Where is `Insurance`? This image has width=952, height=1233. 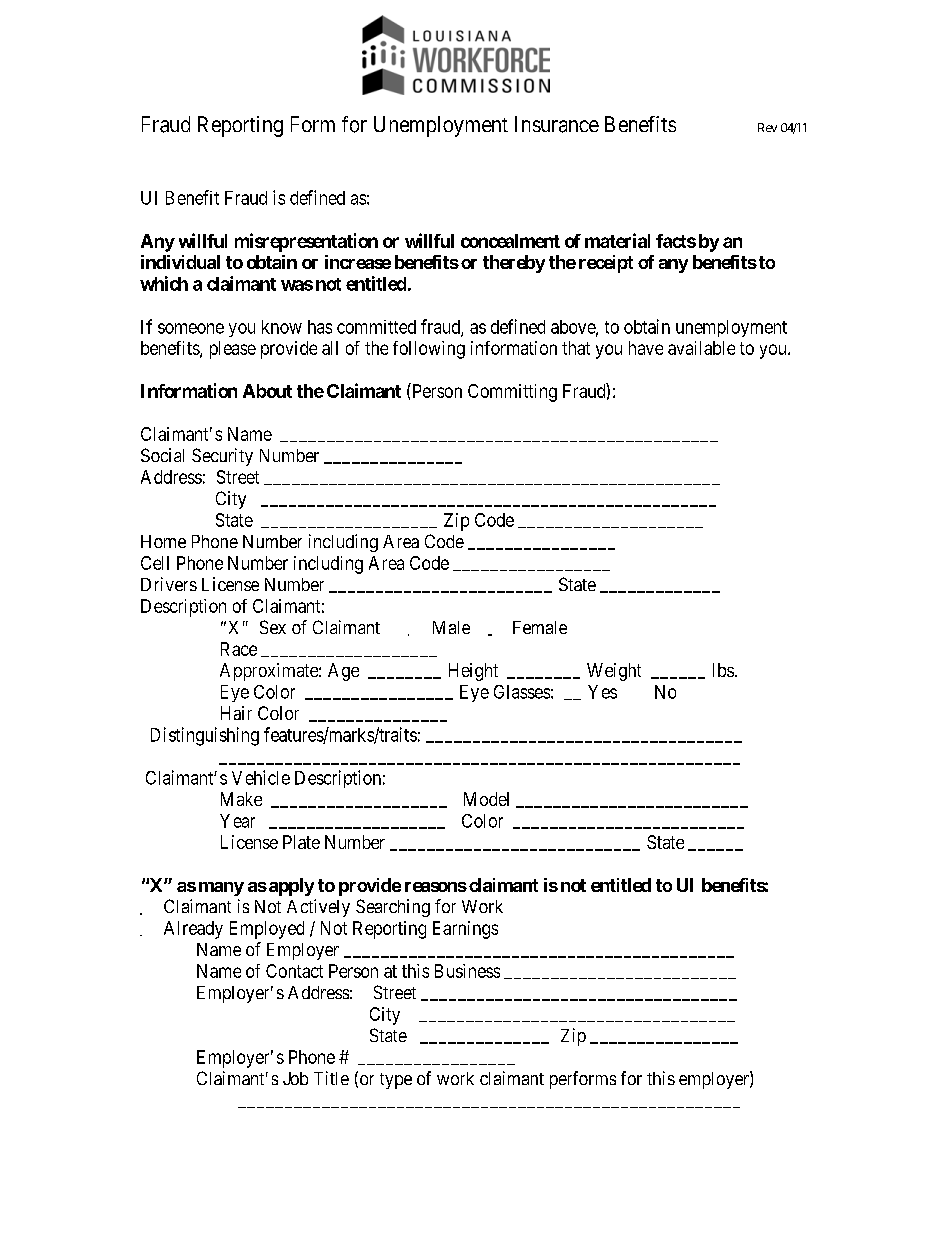 Insurance is located at coordinates (557, 124).
